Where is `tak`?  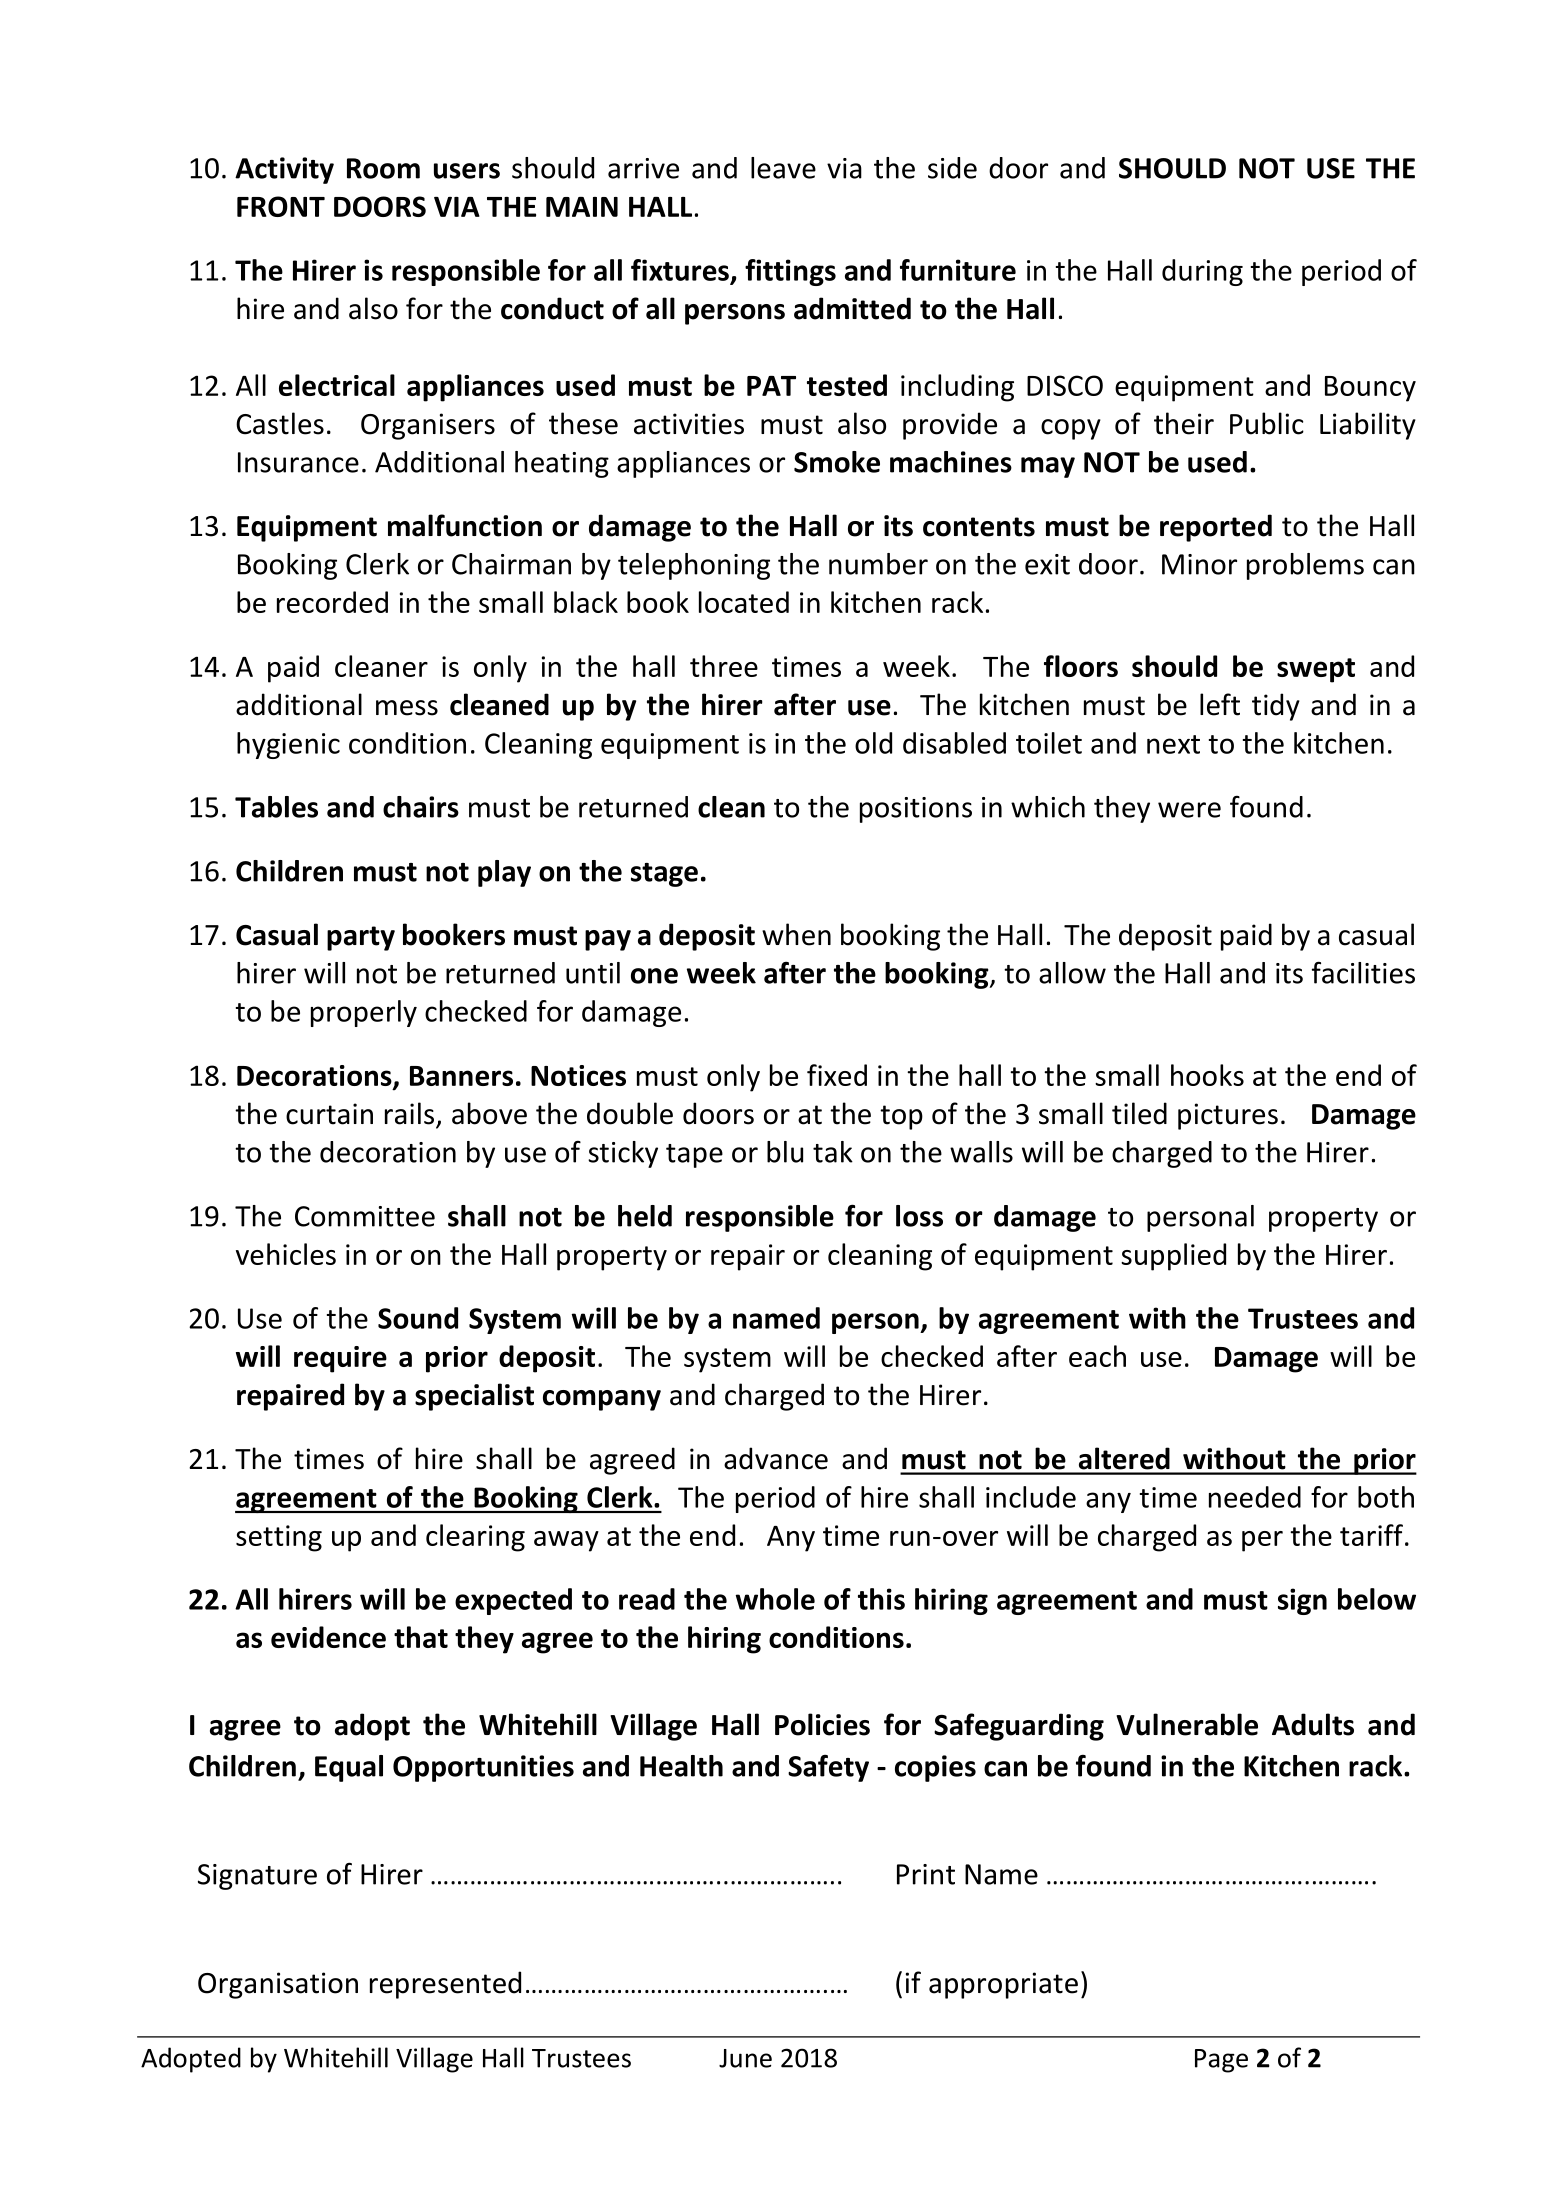 tak is located at coordinates (833, 1152).
